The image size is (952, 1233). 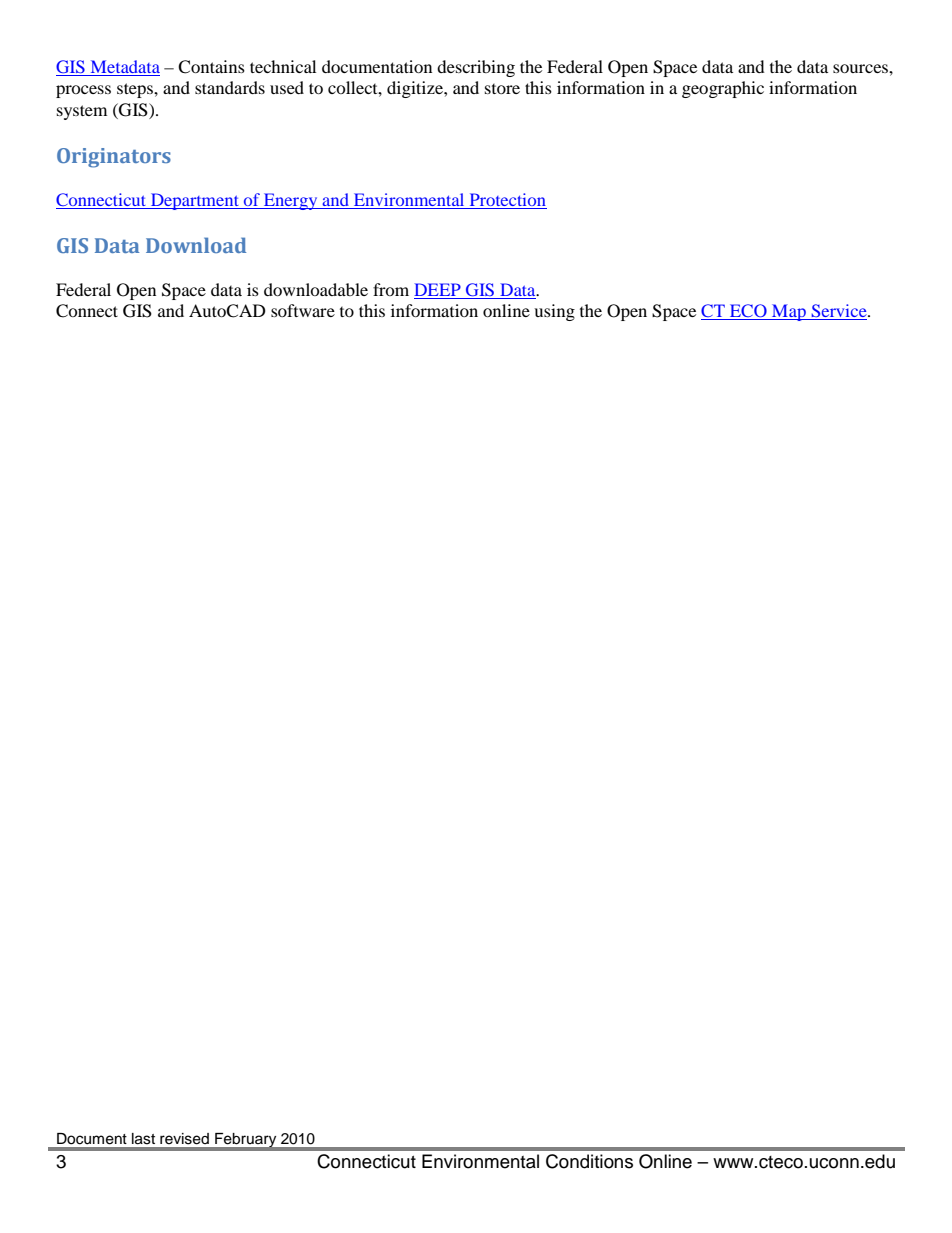 What do you see at coordinates (554, 312) in the page?
I see `using` at bounding box center [554, 312].
